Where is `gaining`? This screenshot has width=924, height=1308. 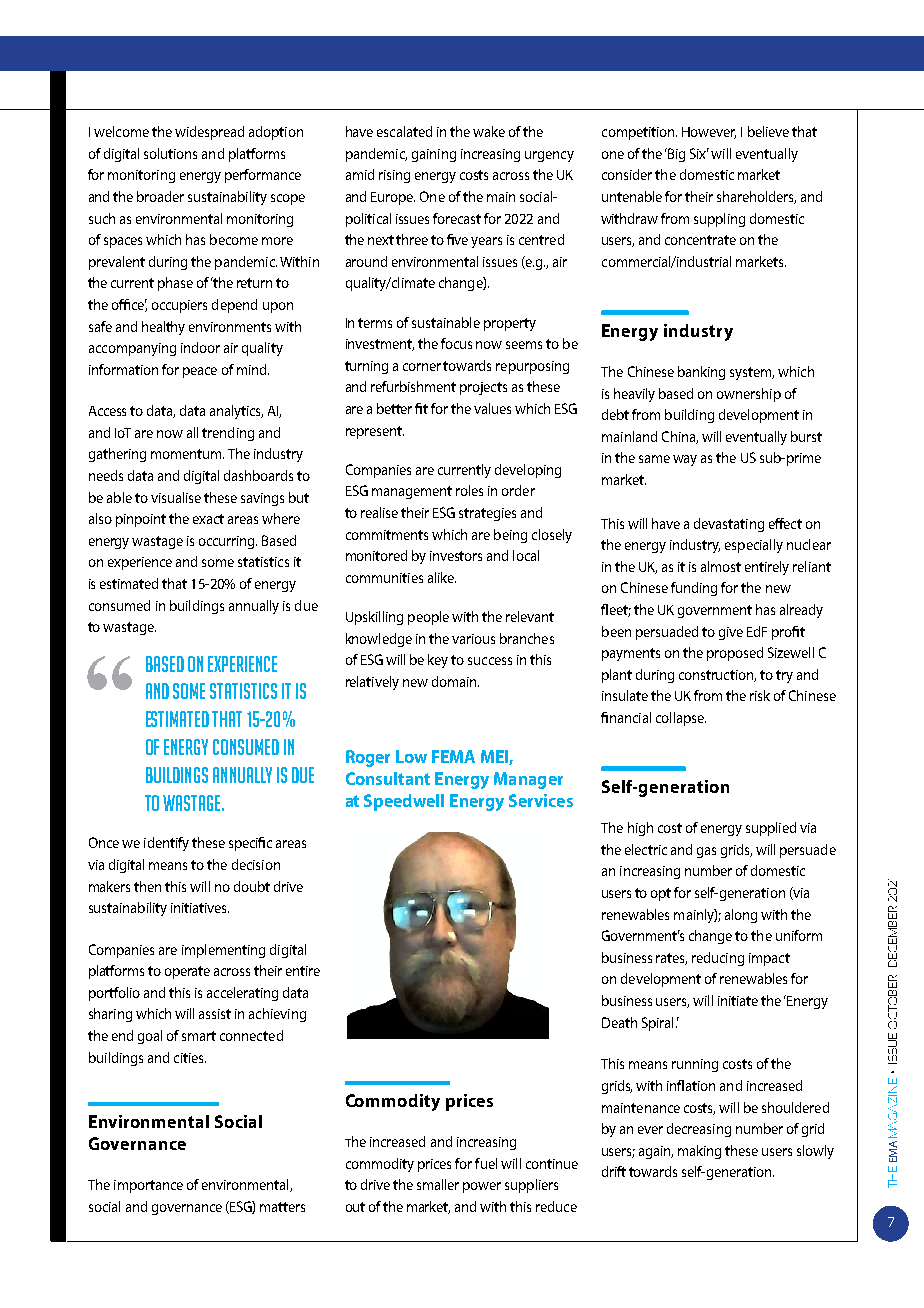
gaining is located at coordinates (434, 155).
